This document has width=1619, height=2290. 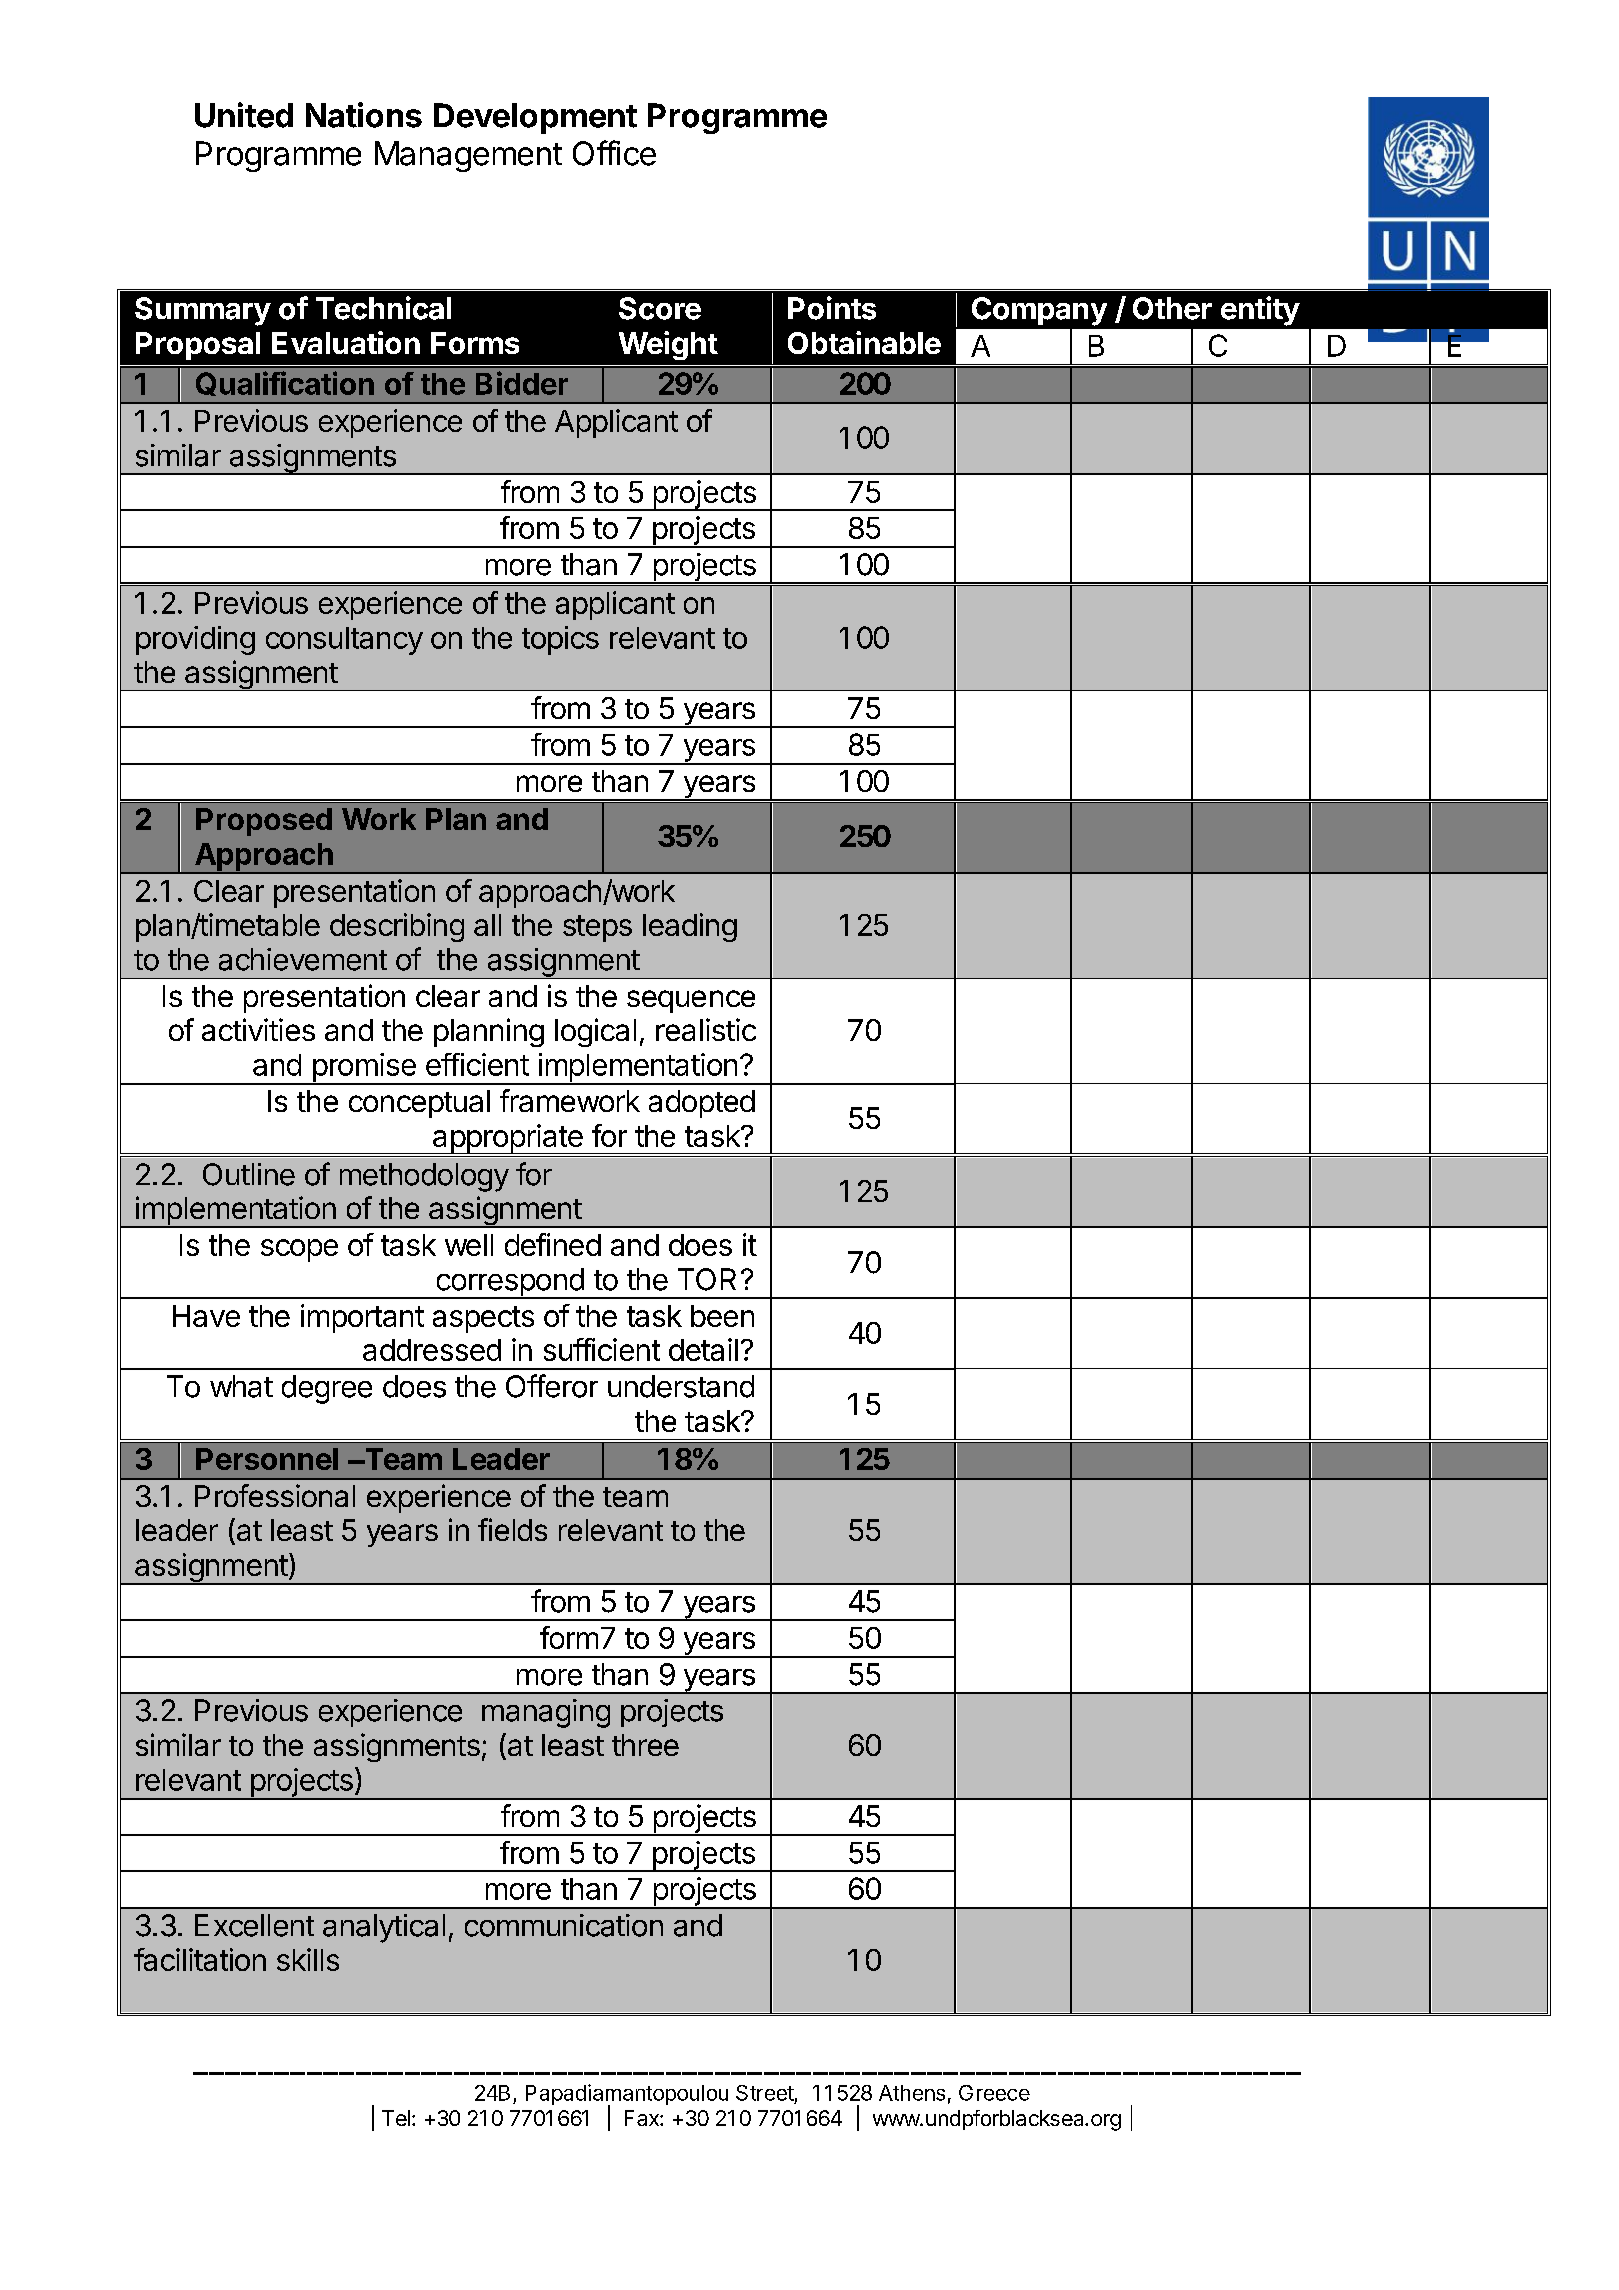 What do you see at coordinates (614, 153) in the document?
I see `Office` at bounding box center [614, 153].
